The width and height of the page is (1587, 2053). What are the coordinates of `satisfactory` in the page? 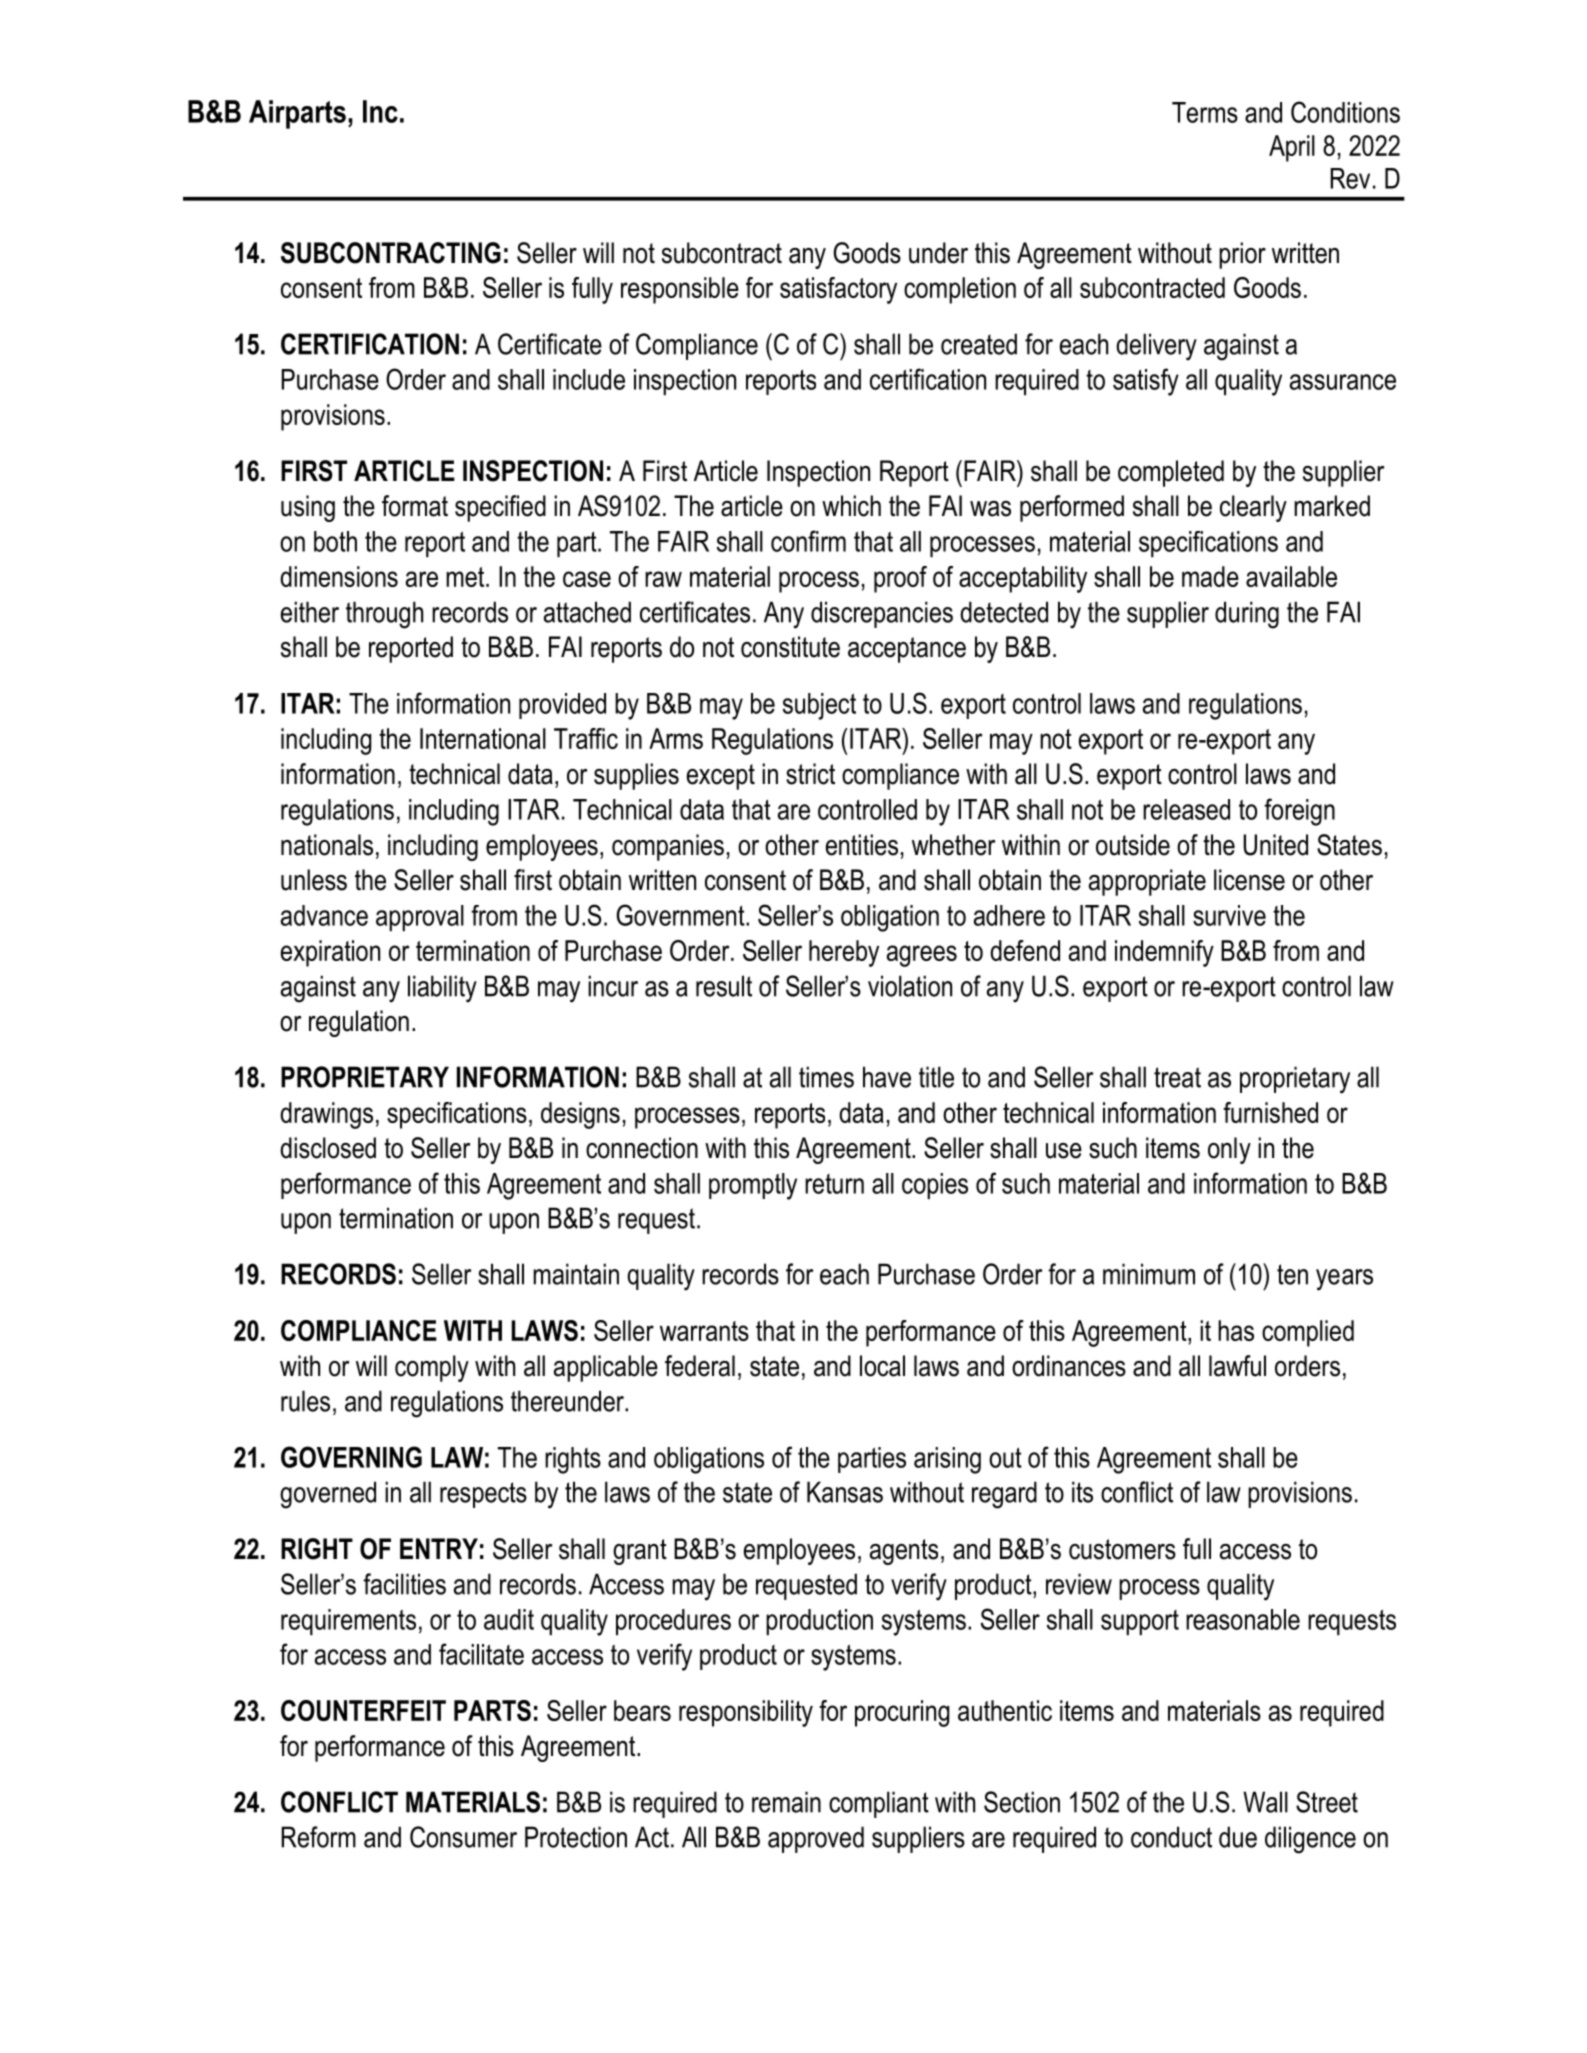 It's located at (838, 290).
